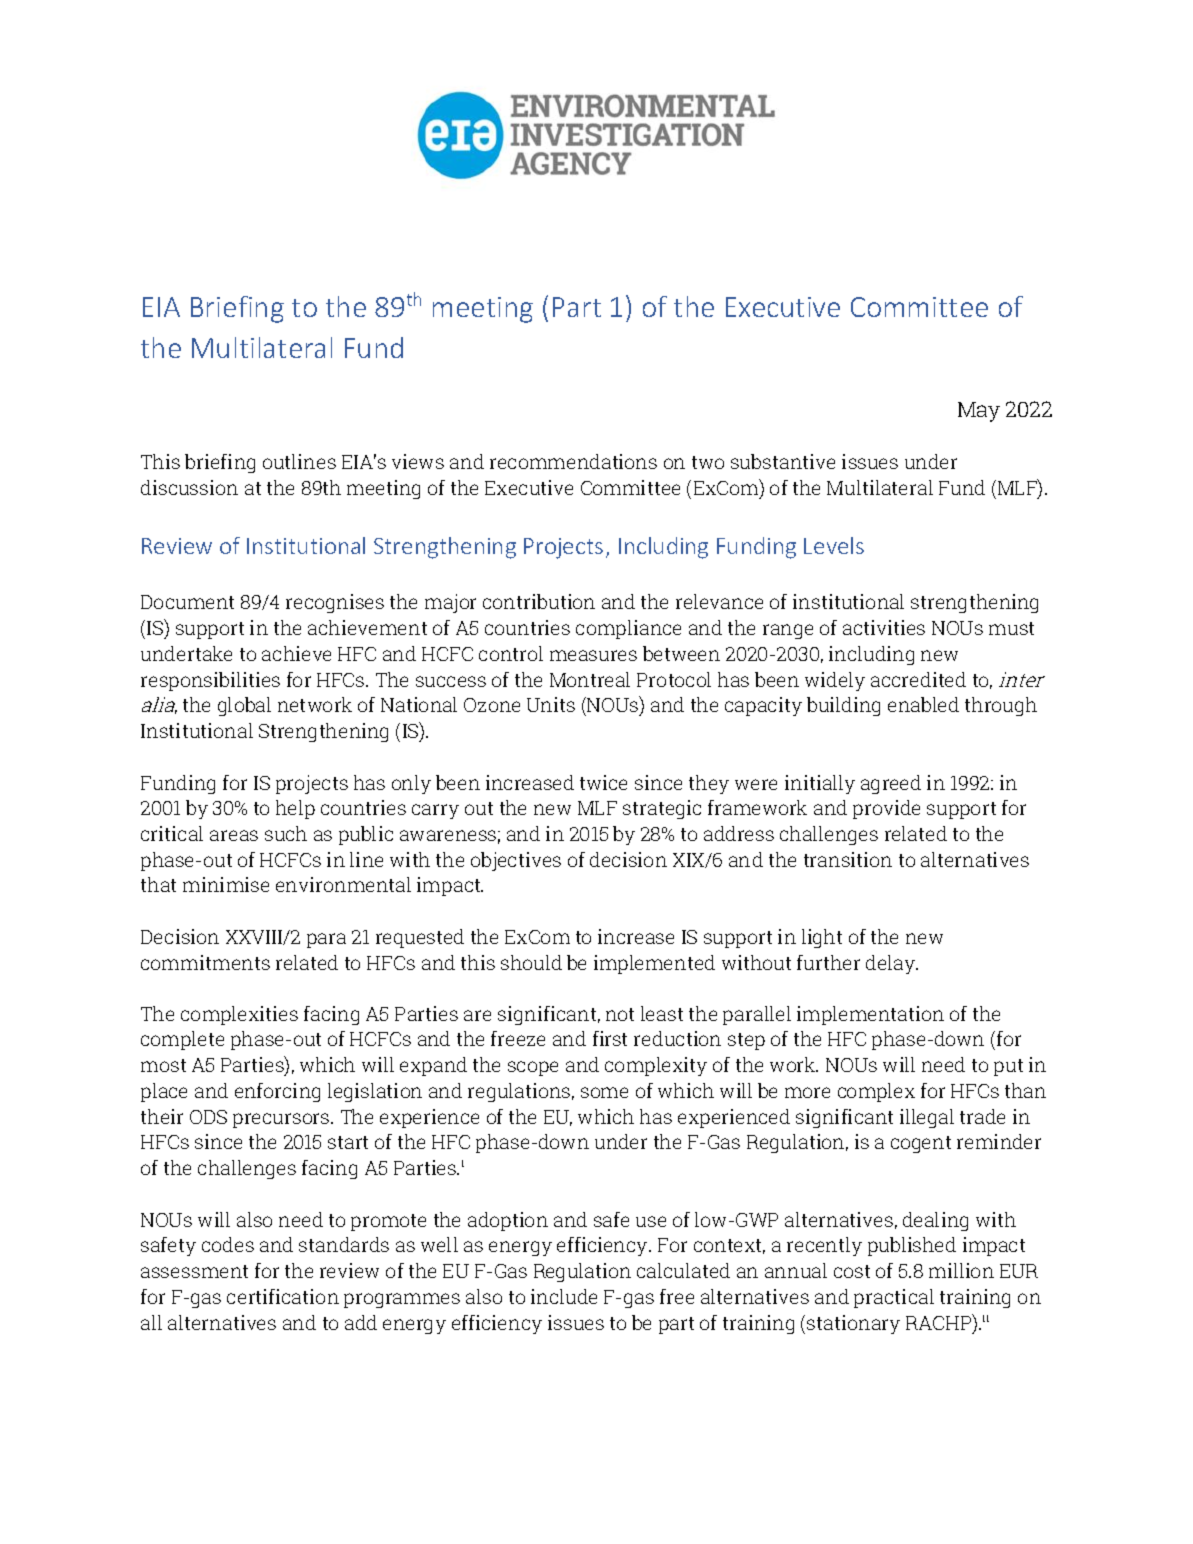 This image has width=1193, height=1544. Describe the element at coordinates (226, 884) in the image. I see `minimise` at that location.
